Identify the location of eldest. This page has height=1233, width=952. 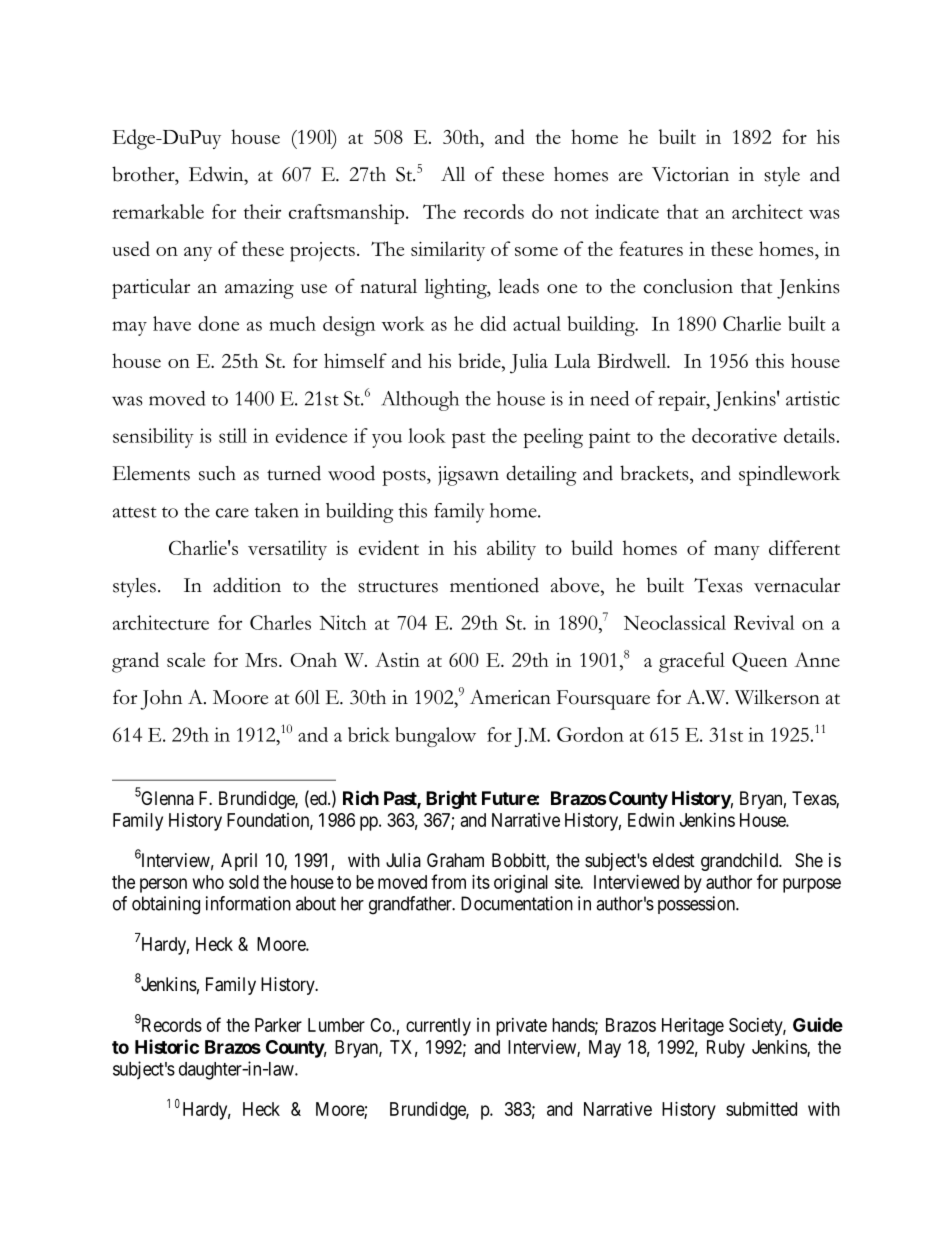
(674, 860).
